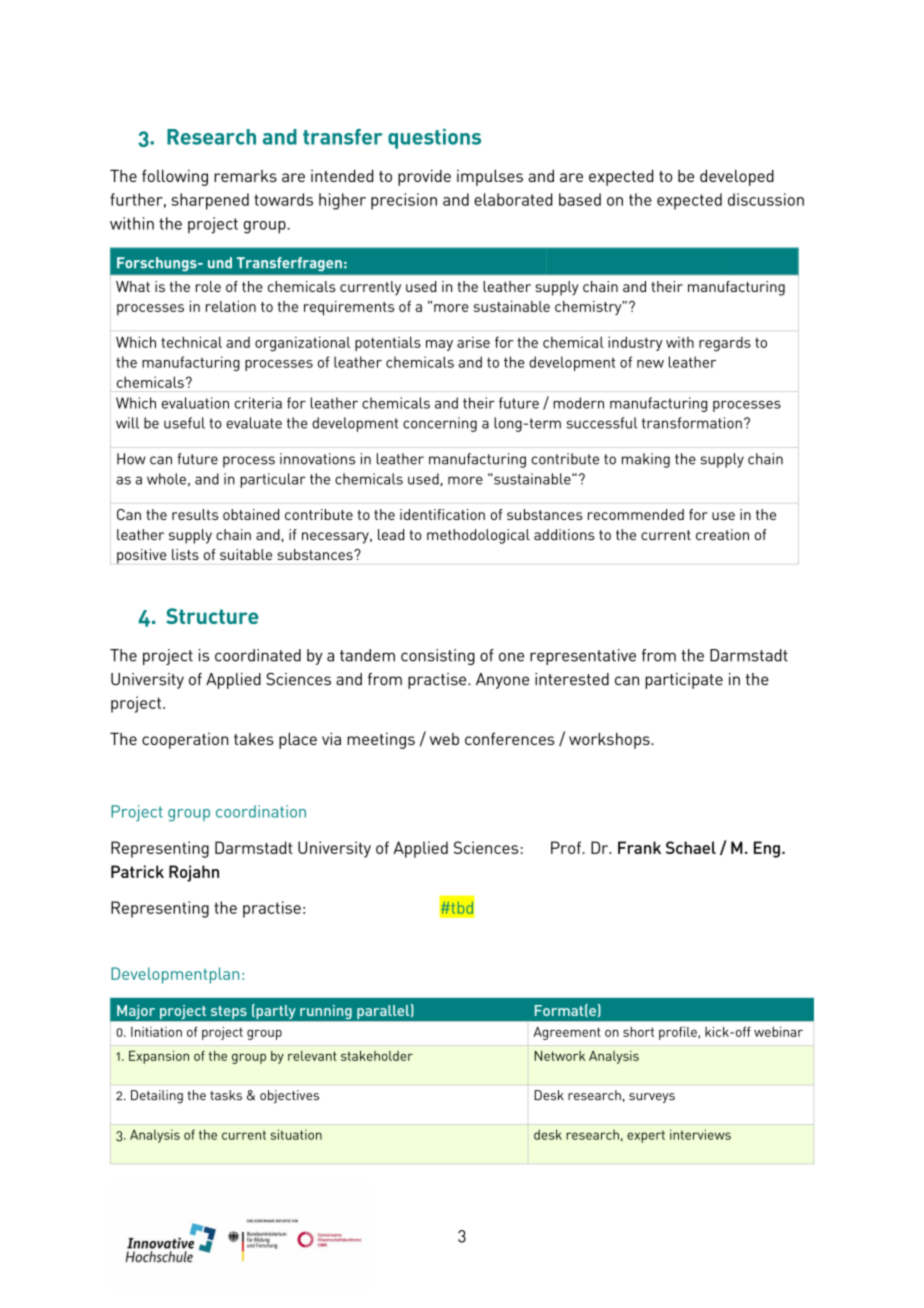 This page has width=924, height=1308. What do you see at coordinates (646, 460) in the page?
I see `making` at bounding box center [646, 460].
